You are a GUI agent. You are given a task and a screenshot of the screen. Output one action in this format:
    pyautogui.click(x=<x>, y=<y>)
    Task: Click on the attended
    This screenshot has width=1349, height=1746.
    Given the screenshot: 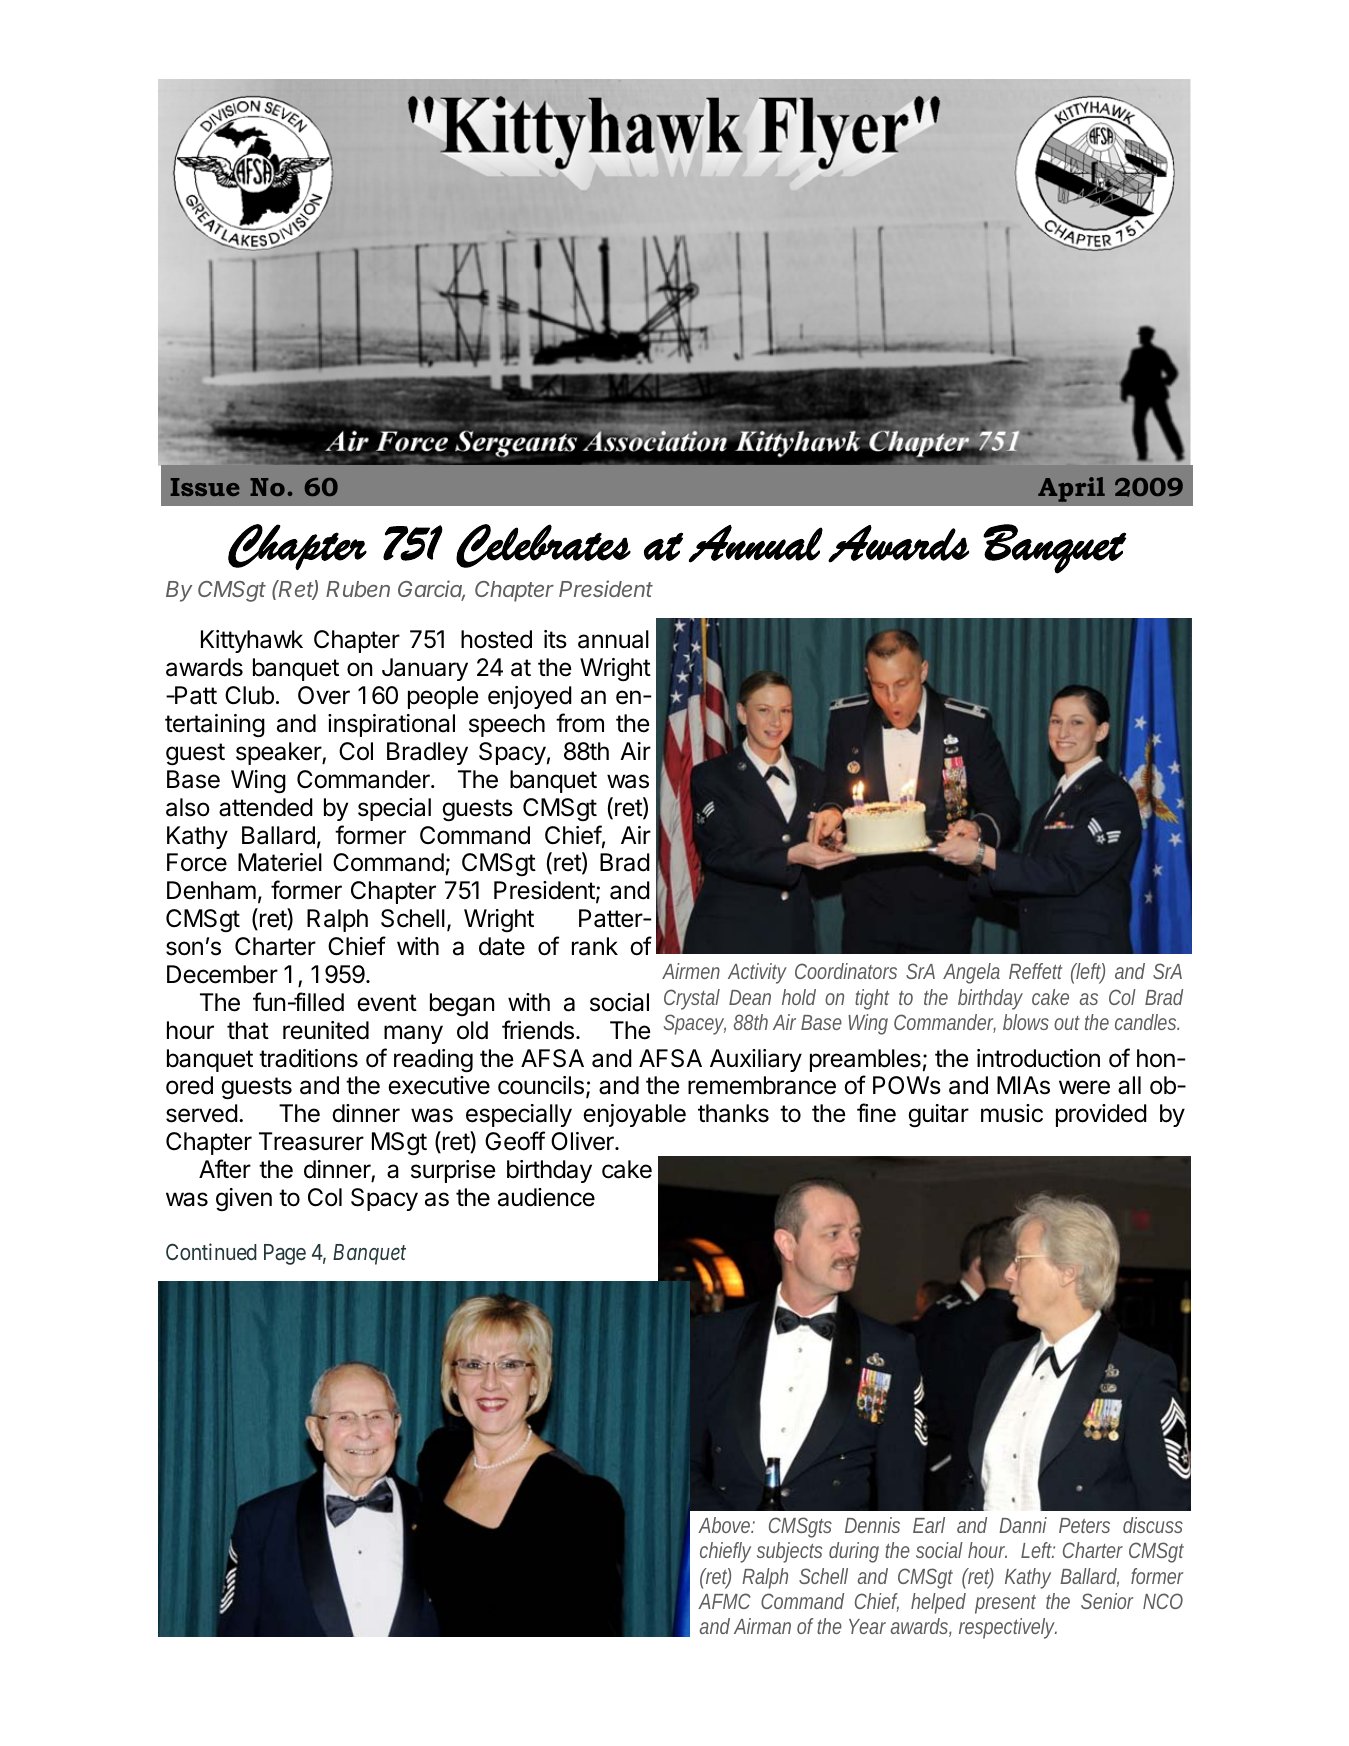 What is the action you would take?
    pyautogui.click(x=266, y=807)
